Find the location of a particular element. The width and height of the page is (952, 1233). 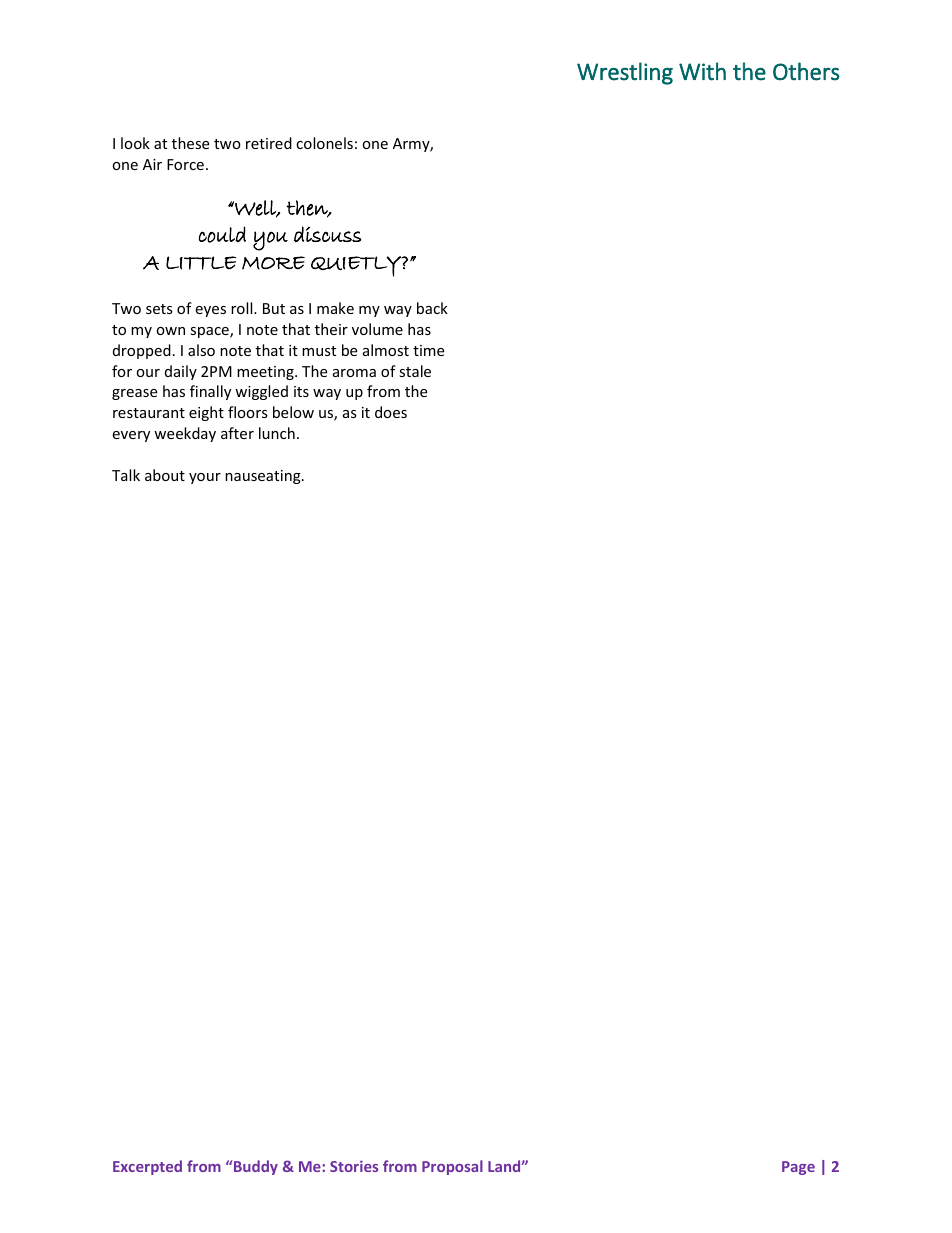

your is located at coordinates (205, 478).
